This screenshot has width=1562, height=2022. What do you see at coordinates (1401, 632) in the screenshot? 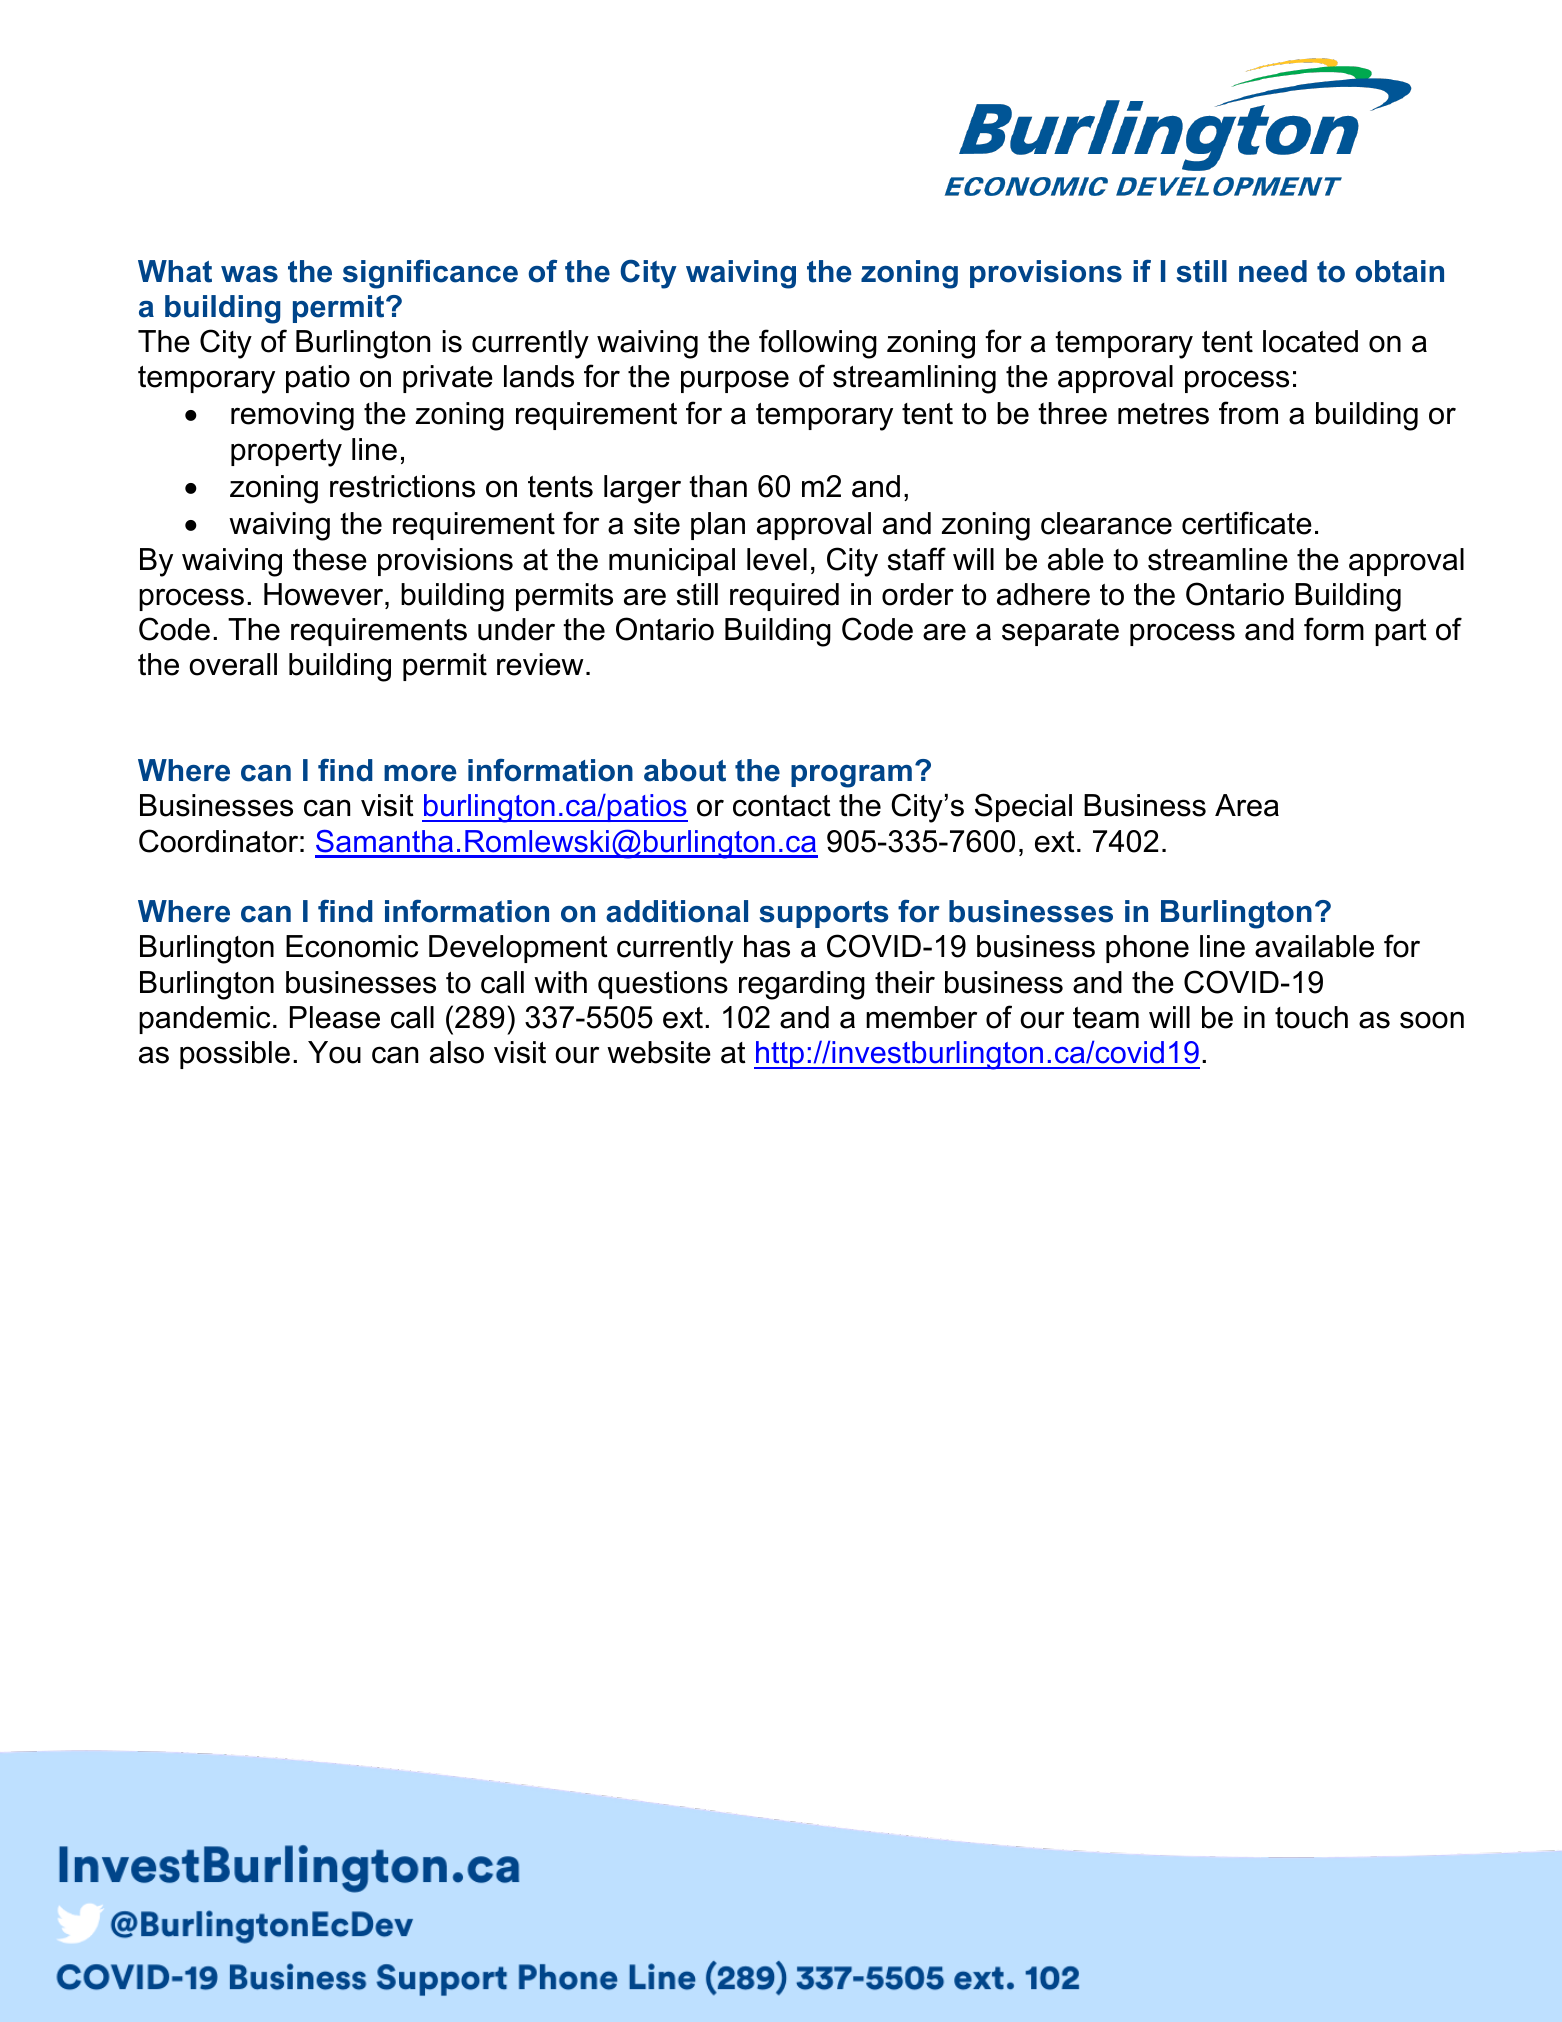
I see `part` at bounding box center [1401, 632].
